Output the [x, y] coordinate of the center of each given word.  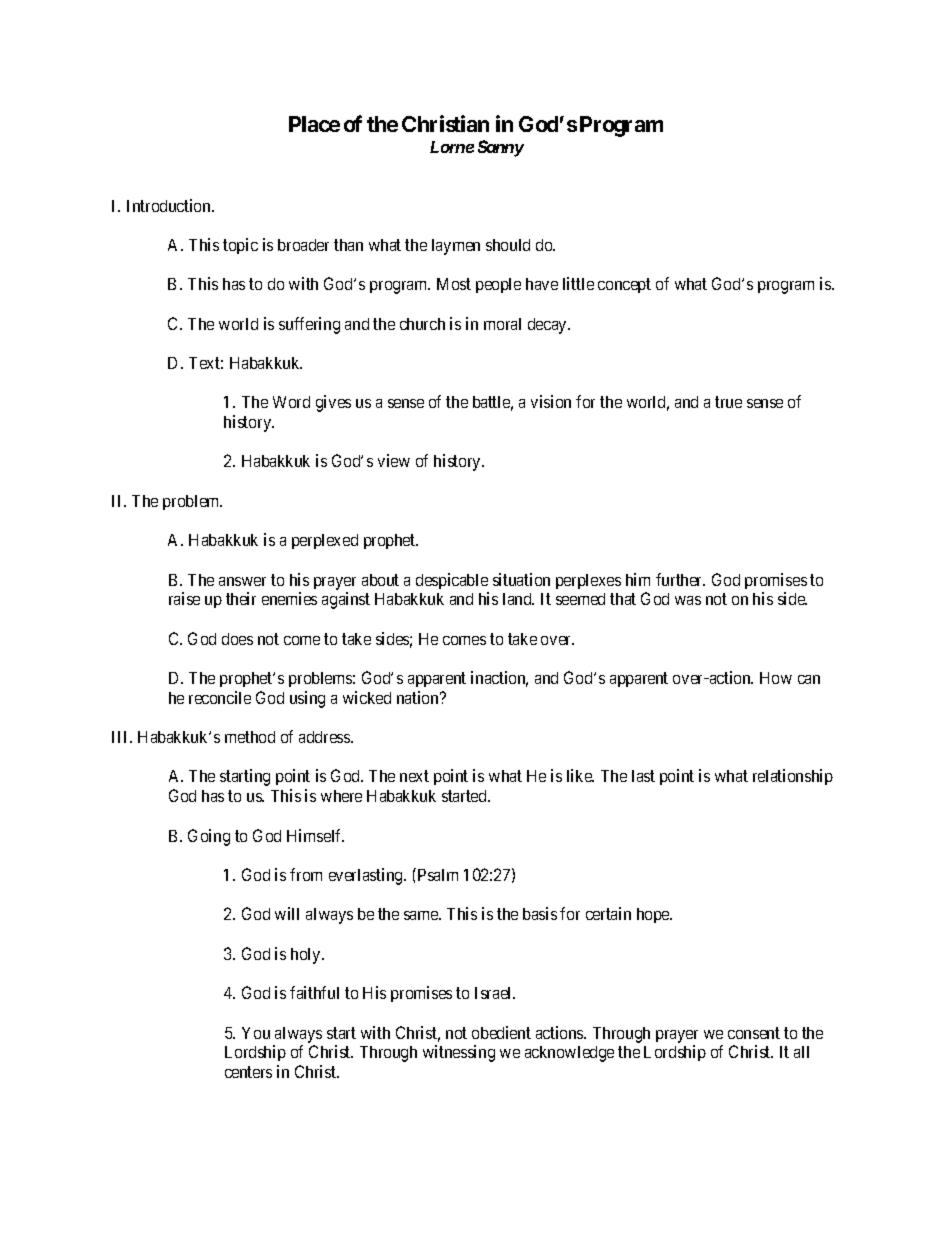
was [688, 600]
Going [209, 837]
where [341, 796]
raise [184, 598]
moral [502, 324]
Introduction [170, 205]
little [578, 283]
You [256, 1033]
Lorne [452, 147]
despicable [452, 581]
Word [291, 402]
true [728, 402]
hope [654, 915]
